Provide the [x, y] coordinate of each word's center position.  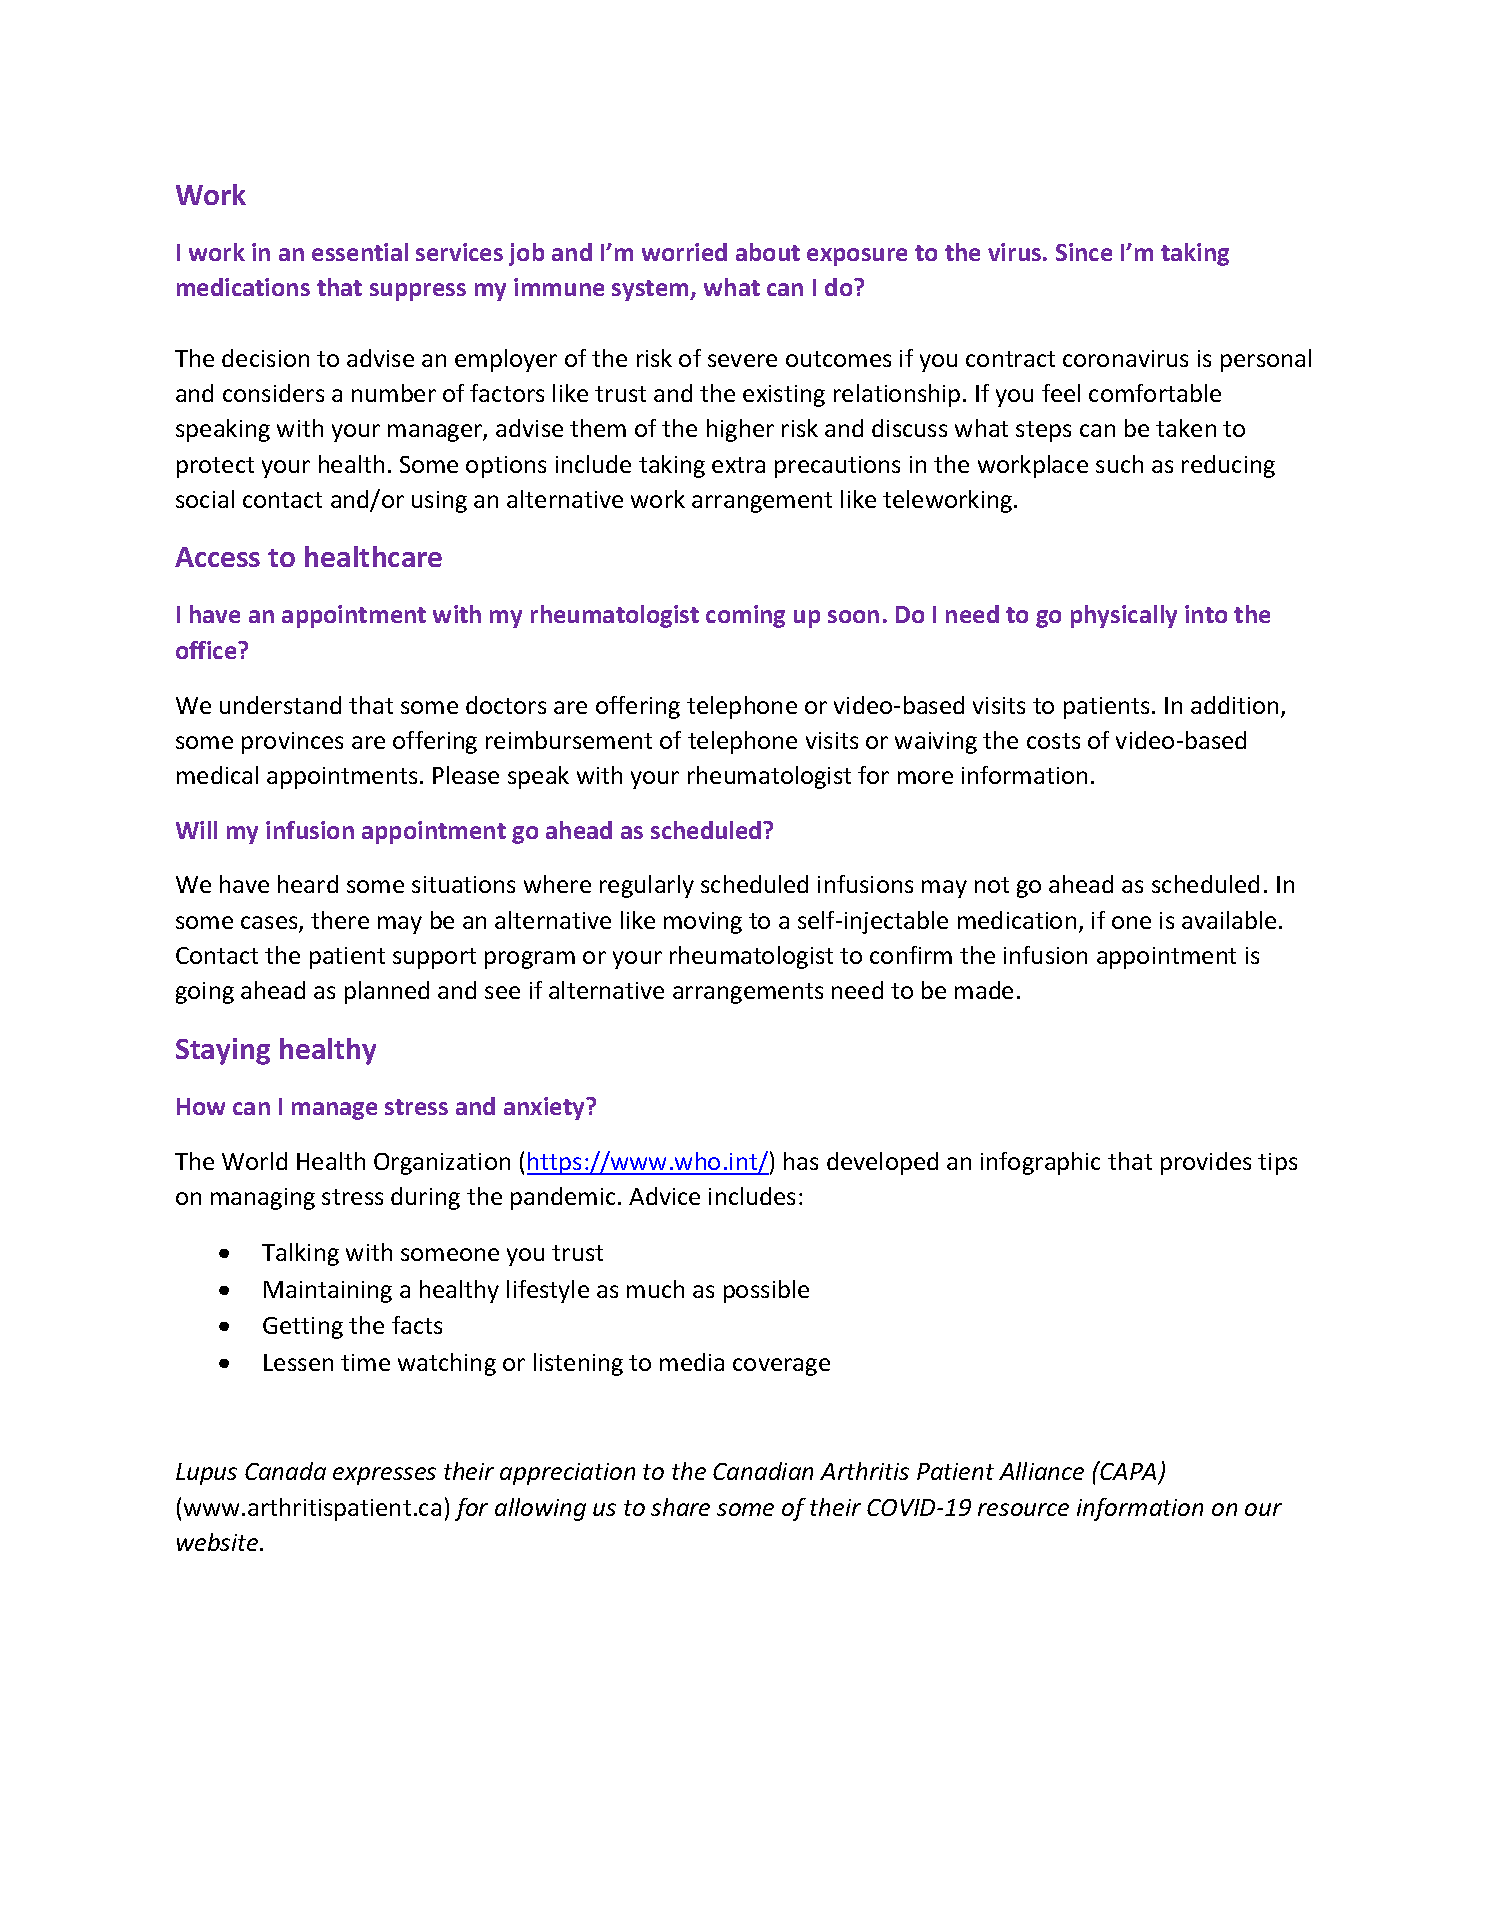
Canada [285, 1471]
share [680, 1507]
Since [1084, 252]
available [1229, 920]
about [768, 252]
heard [308, 884]
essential [360, 252]
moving [703, 923]
